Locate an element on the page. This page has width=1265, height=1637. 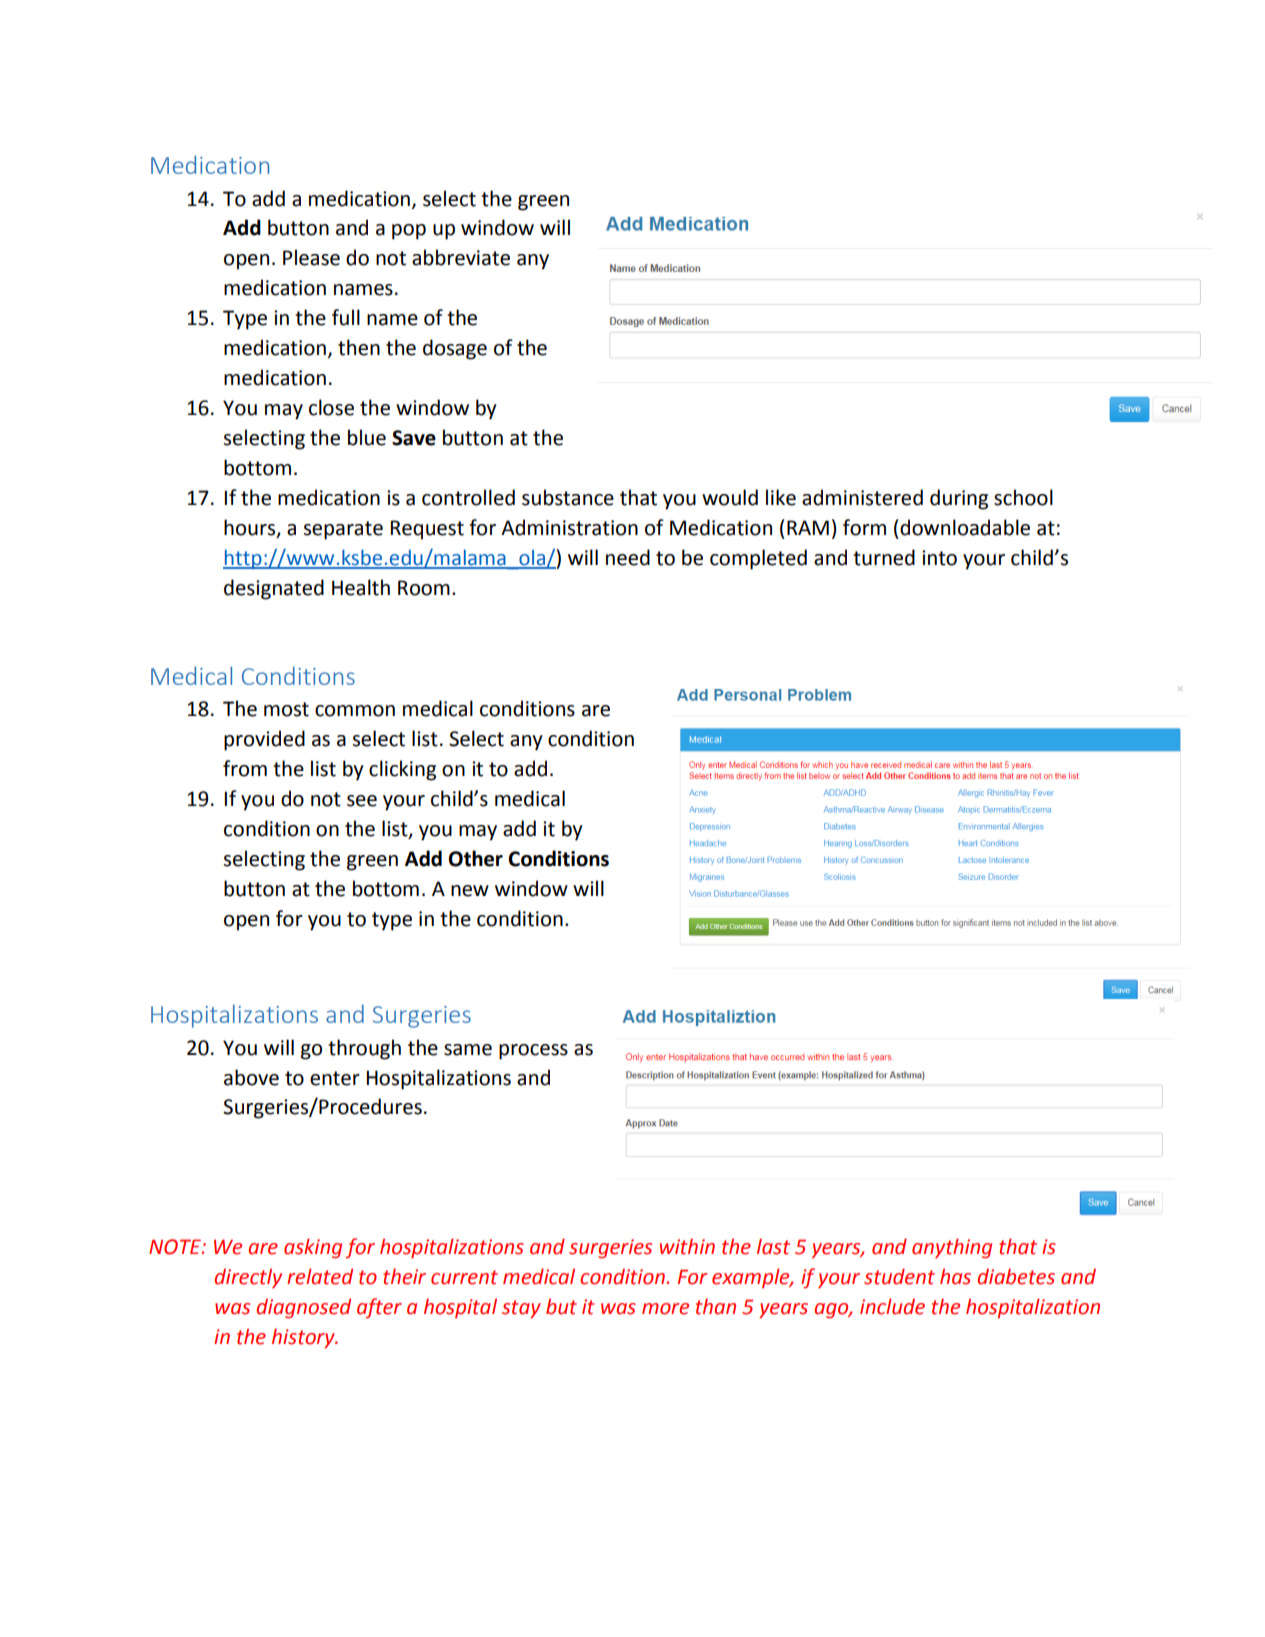
abbreviate is located at coordinates (461, 257).
